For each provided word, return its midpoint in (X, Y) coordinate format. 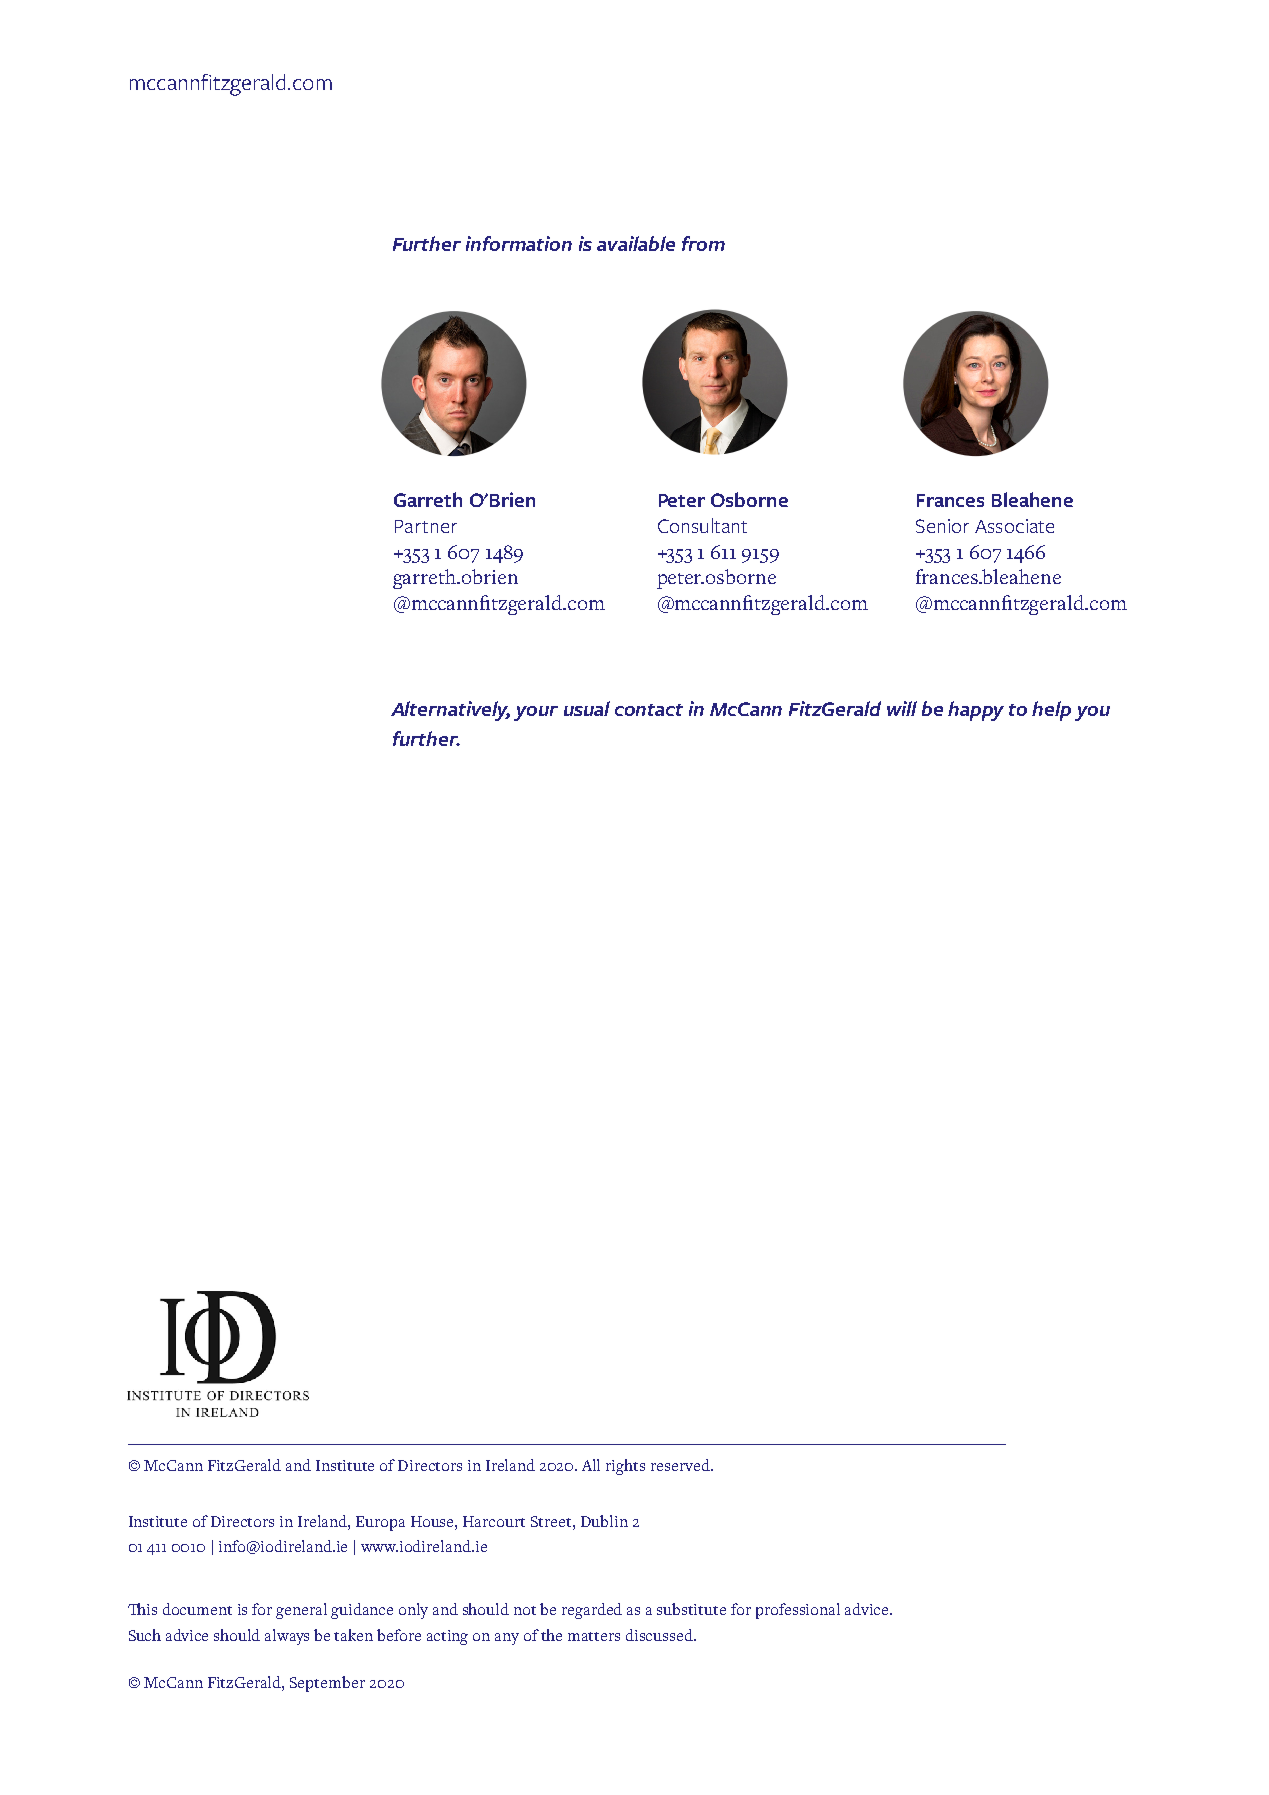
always (287, 1637)
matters (594, 1636)
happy (976, 711)
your (536, 713)
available (636, 243)
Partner (426, 526)
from (703, 243)
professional (798, 1611)
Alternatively (450, 711)
